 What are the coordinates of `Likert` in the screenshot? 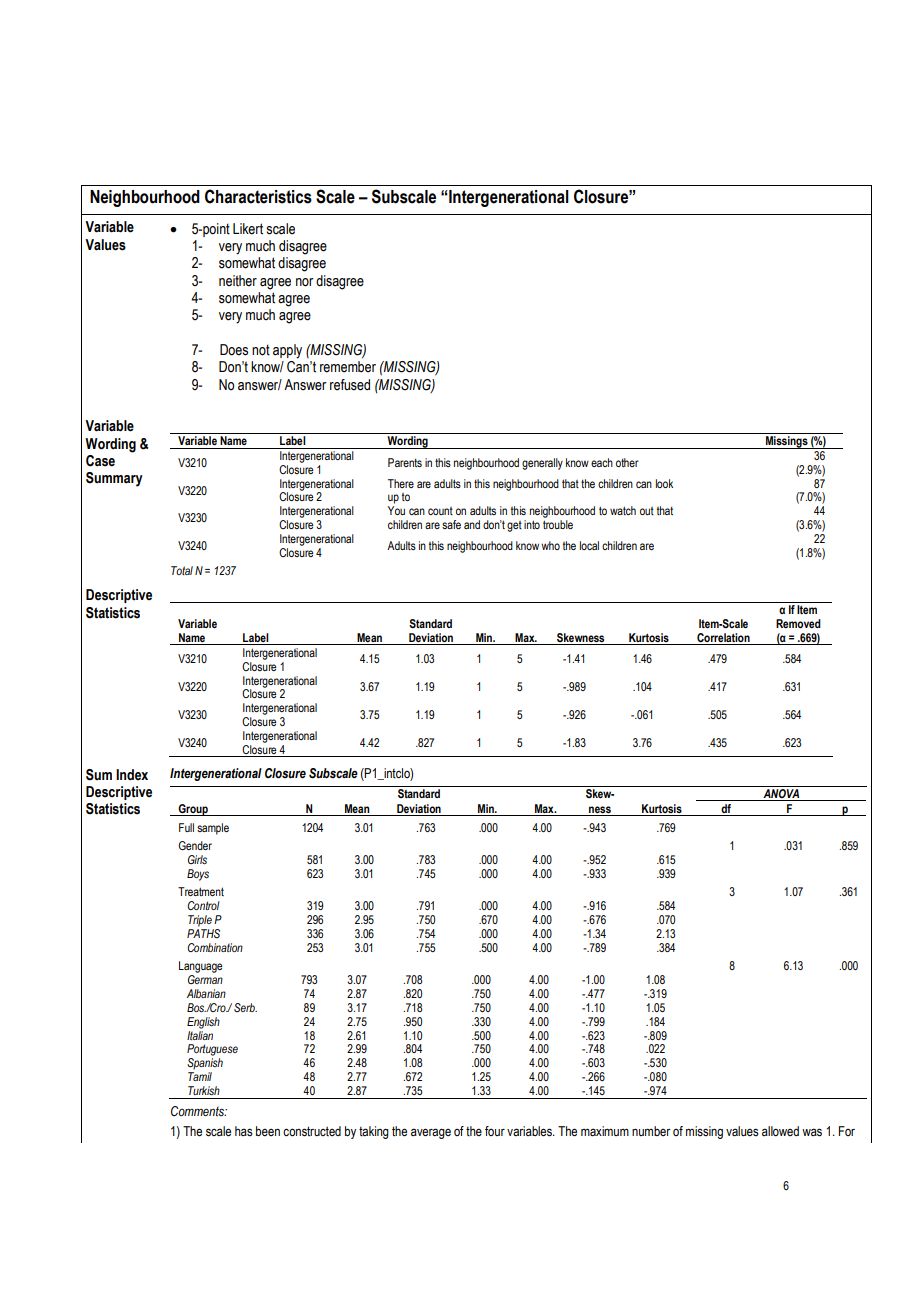 It's located at (248, 229).
